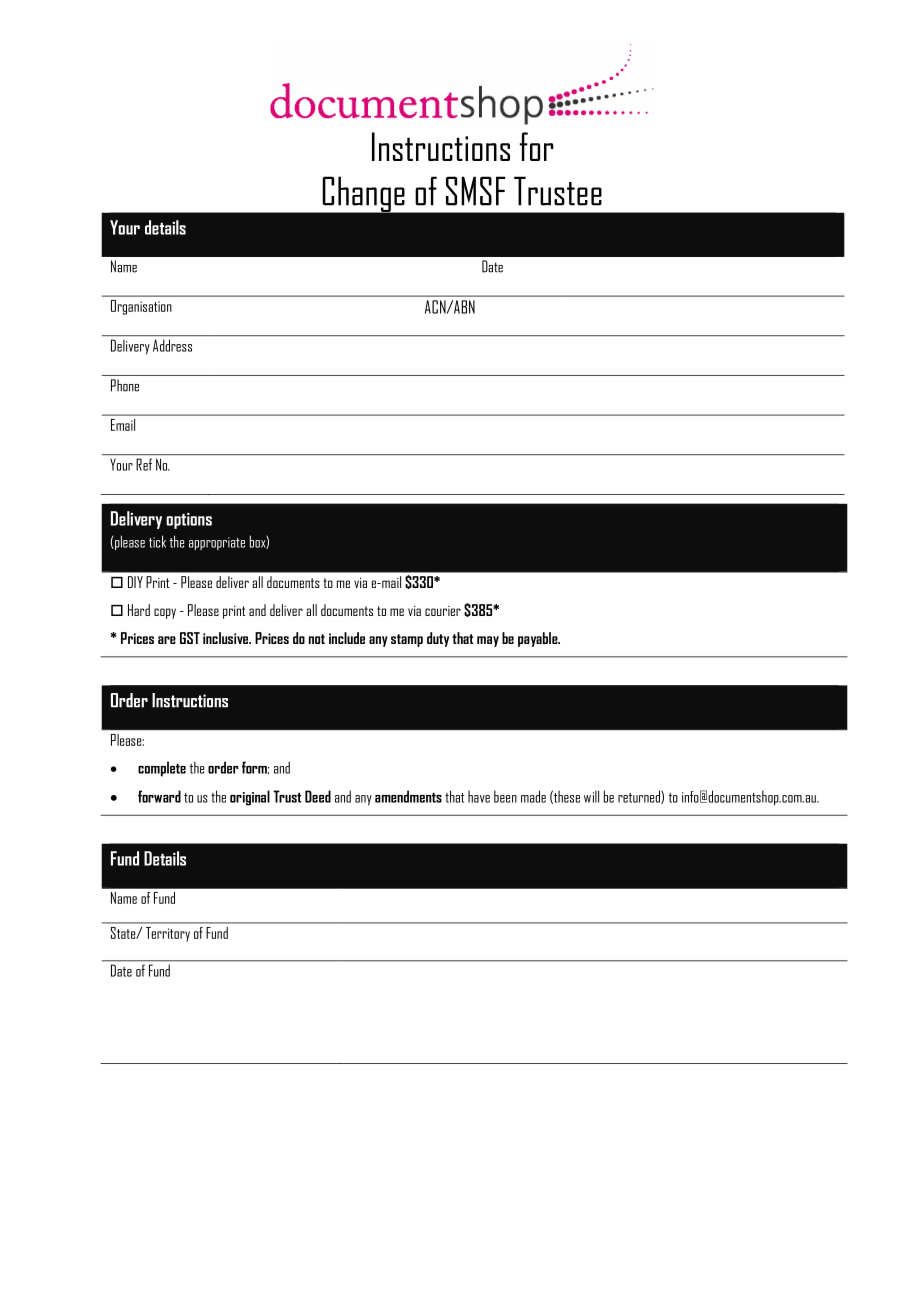 This screenshot has height=1308, width=924. What do you see at coordinates (159, 796) in the screenshot?
I see `forward` at bounding box center [159, 796].
